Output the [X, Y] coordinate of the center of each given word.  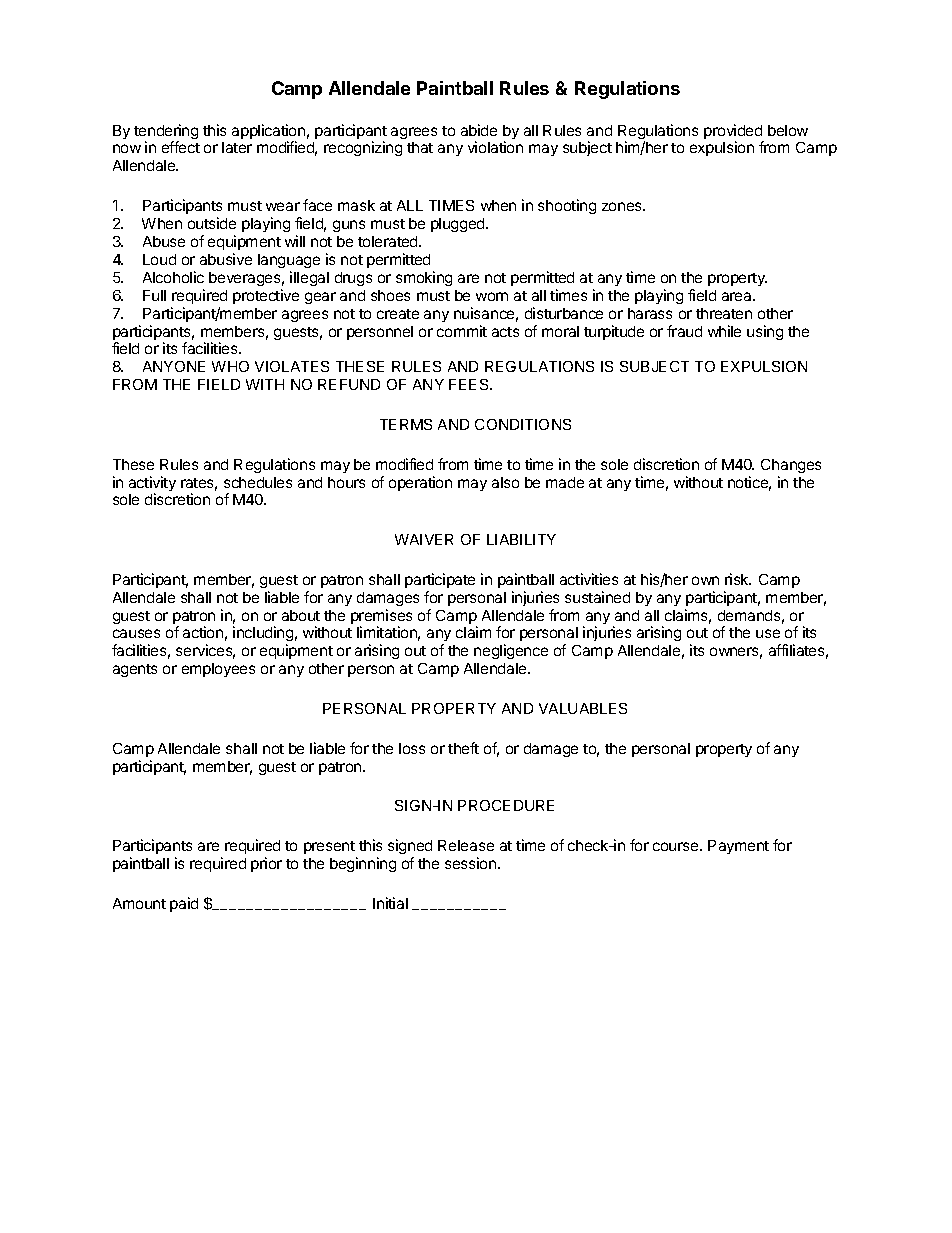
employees [218, 670]
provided [734, 133]
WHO [230, 366]
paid [184, 904]
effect [181, 147]
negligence [511, 651]
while [724, 331]
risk [738, 579]
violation [495, 147]
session [472, 863]
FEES [470, 384]
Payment [738, 847]
